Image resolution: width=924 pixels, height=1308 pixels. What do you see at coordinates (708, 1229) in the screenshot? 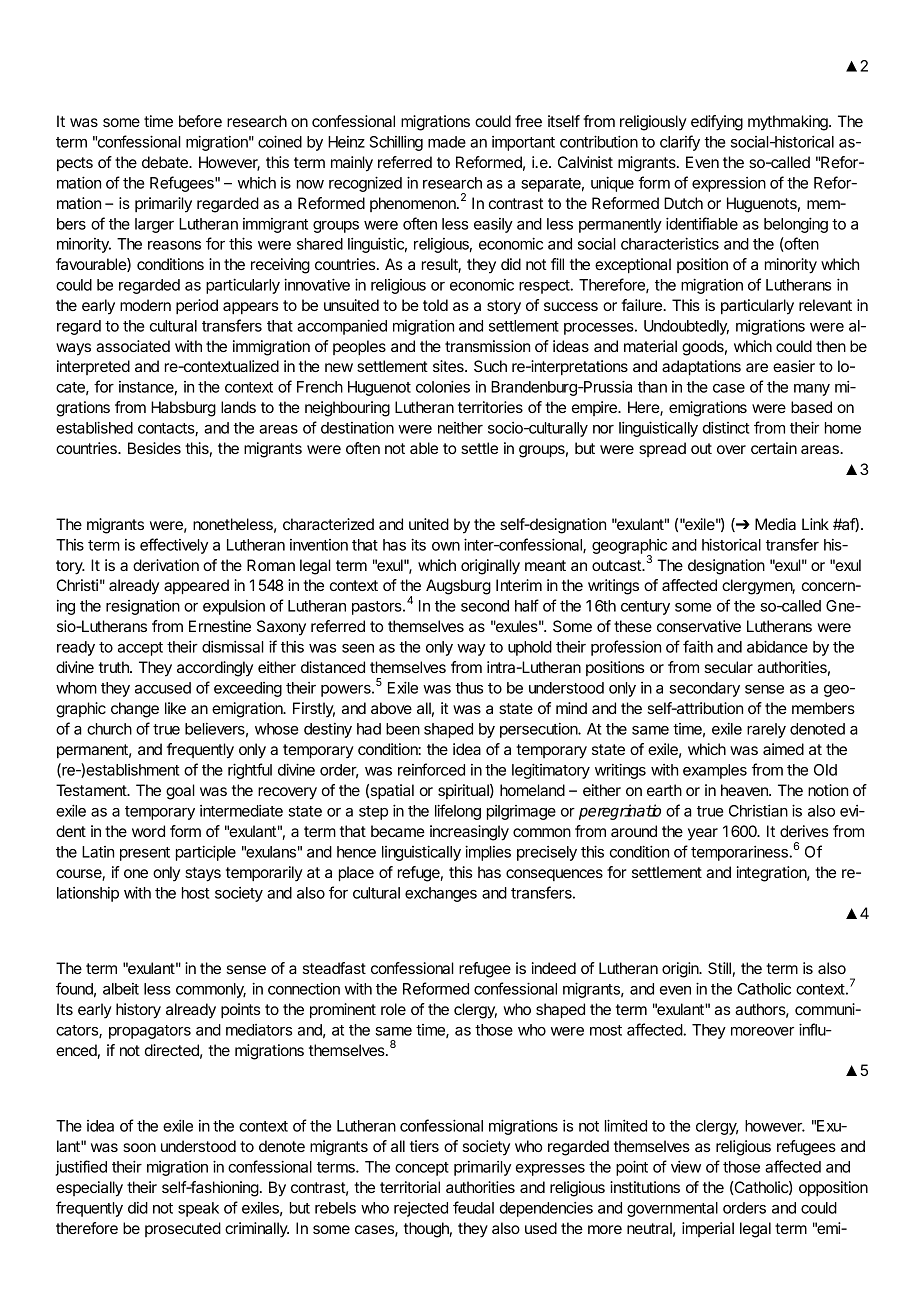
I see `imperial` at bounding box center [708, 1229].
